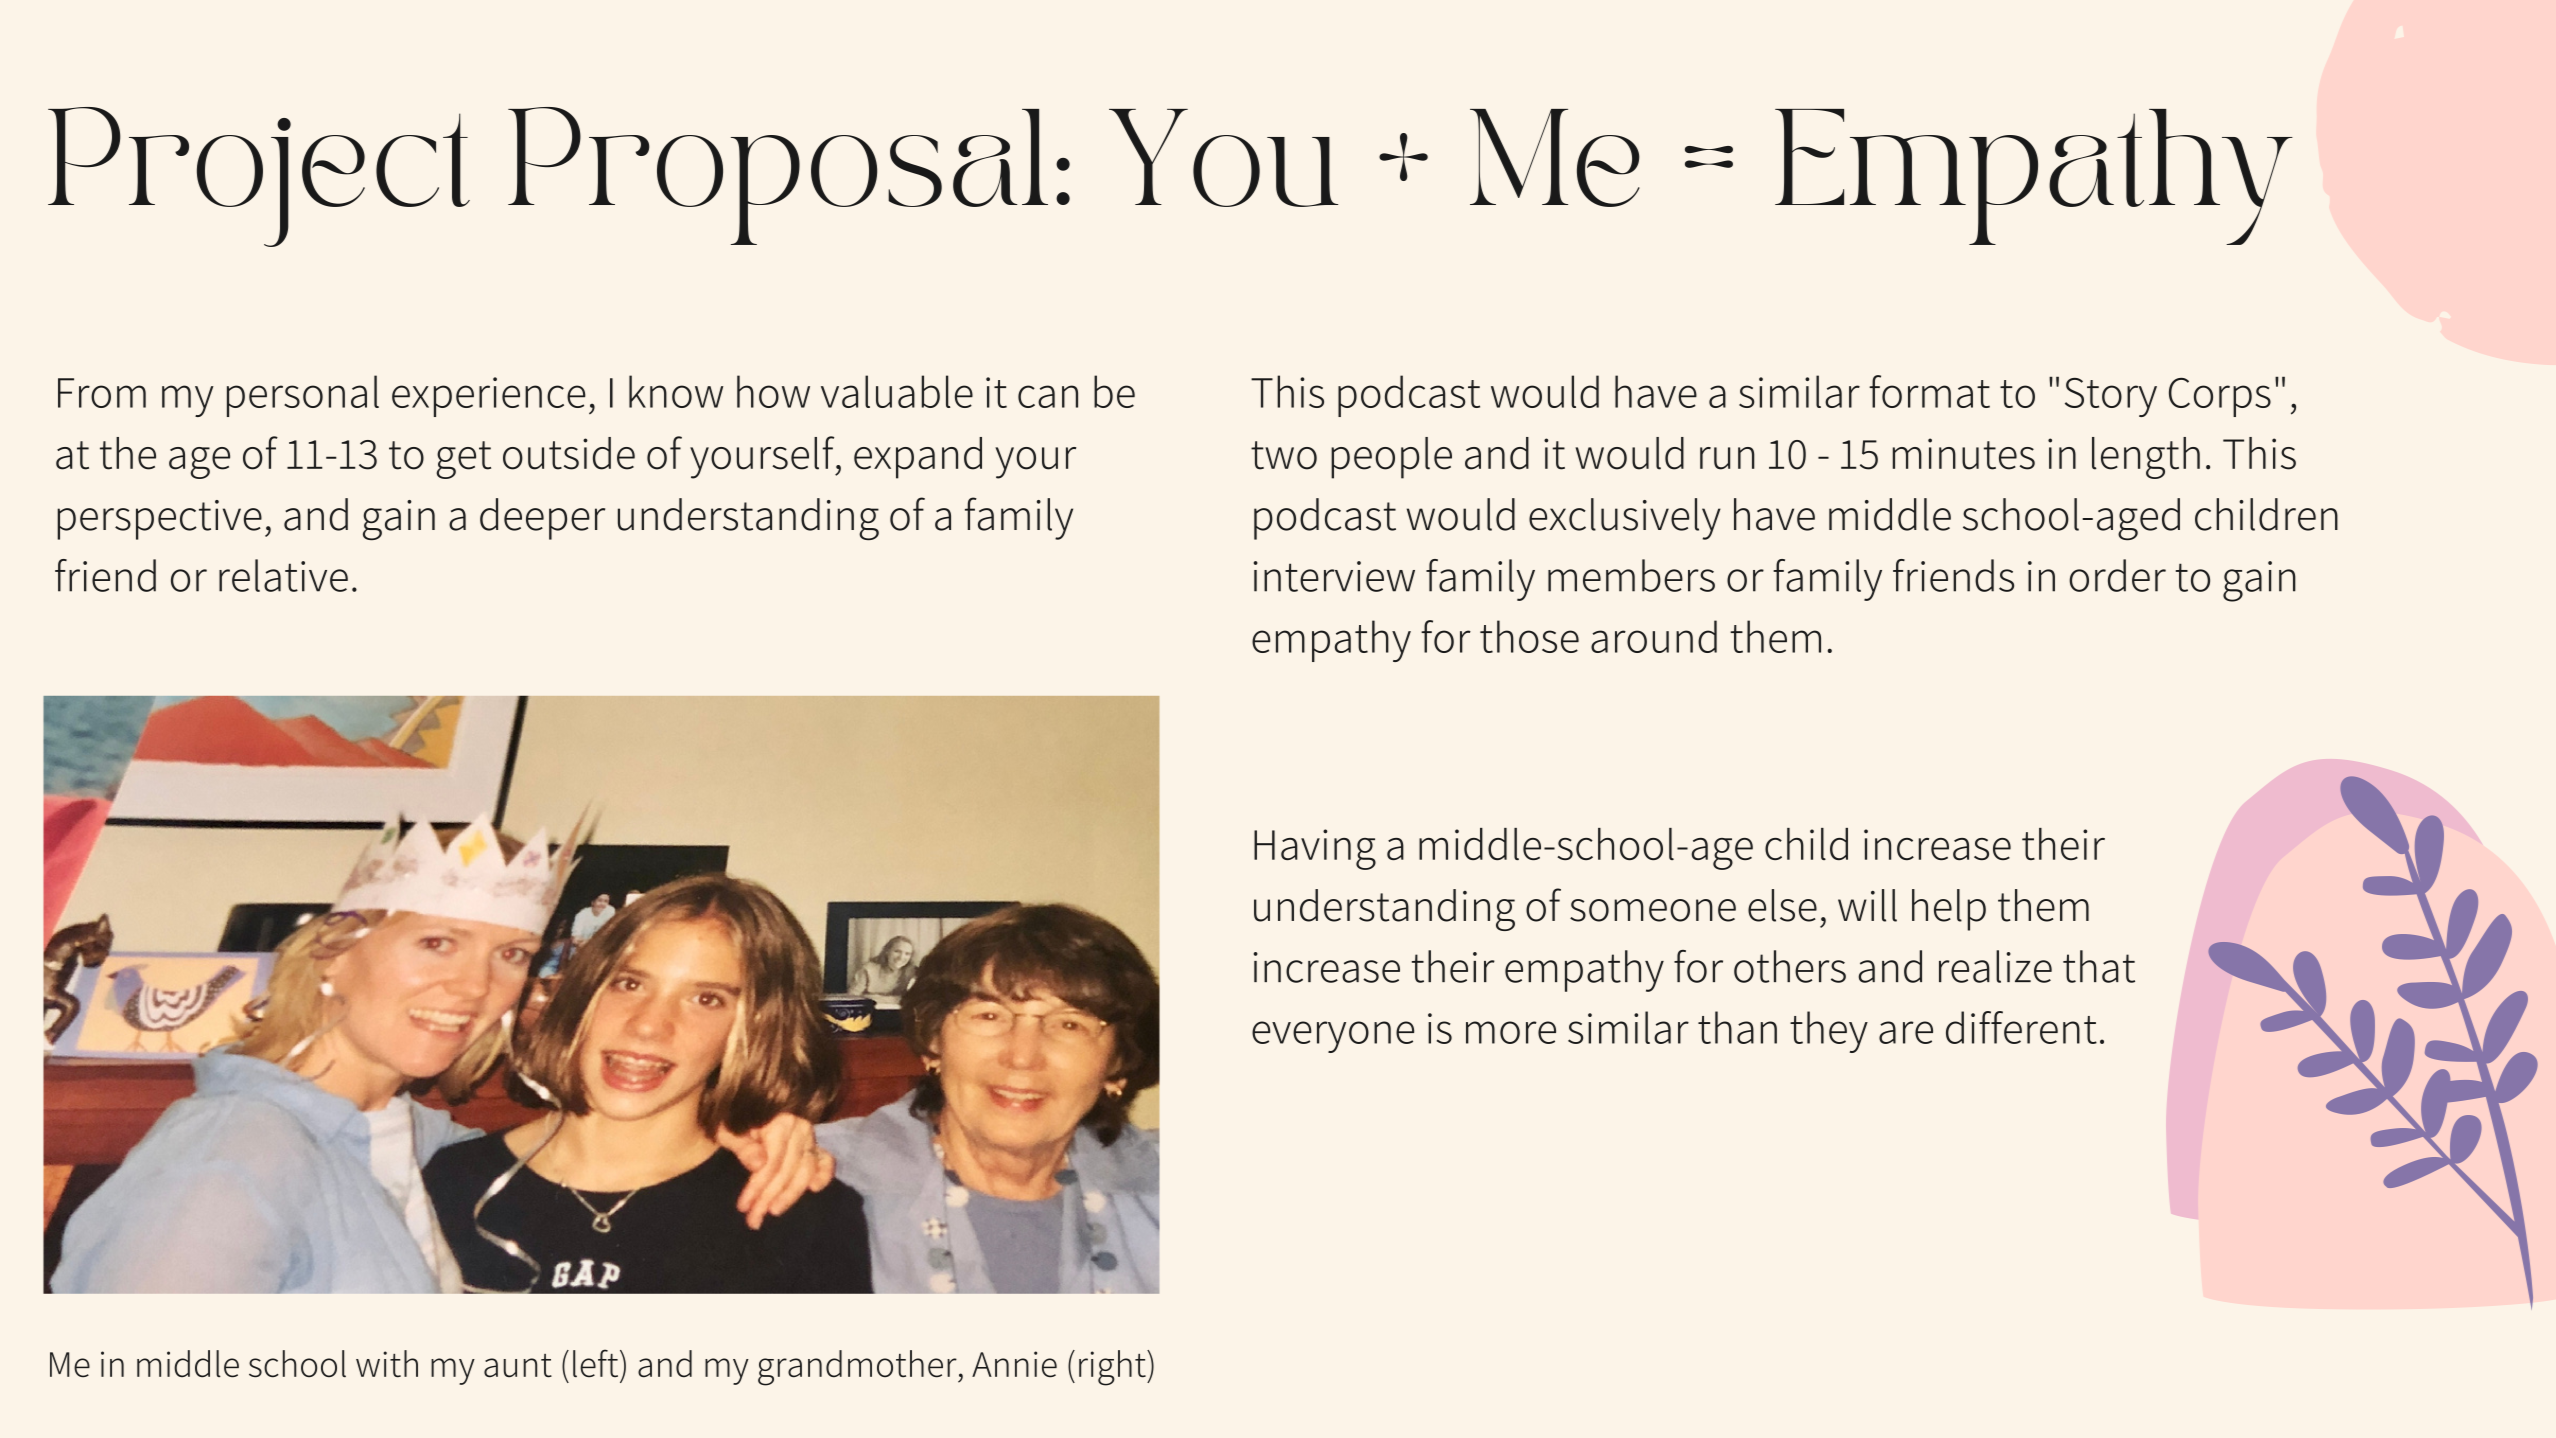  Describe the element at coordinates (1929, 391) in the screenshot. I see `format` at that location.
